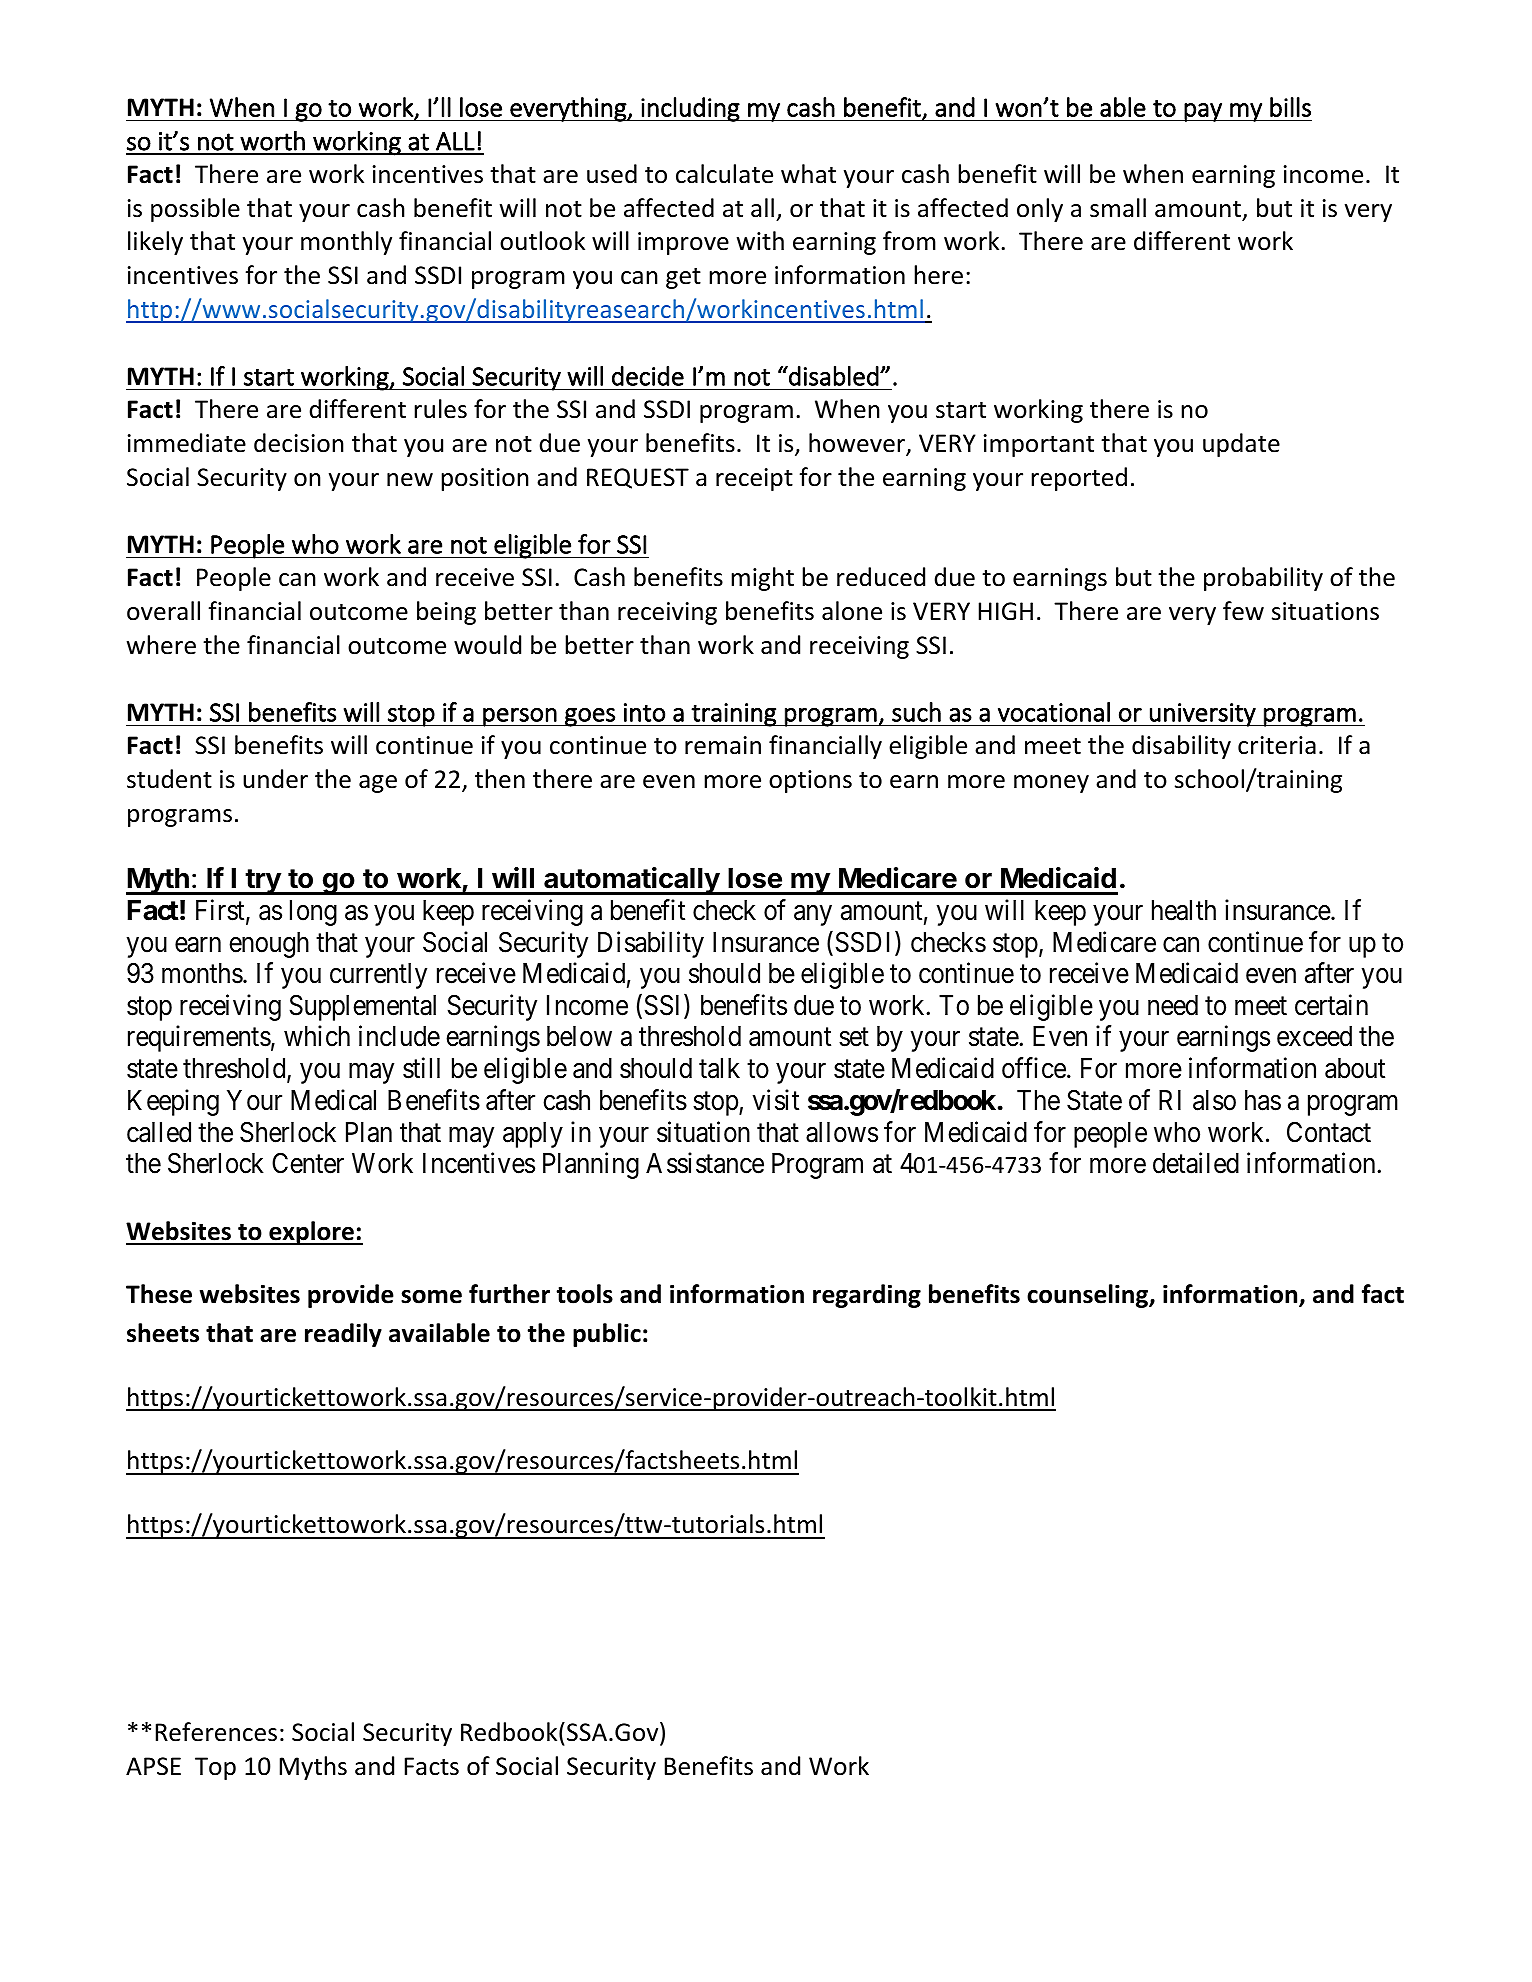 Image resolution: width=1532 pixels, height=1982 pixels. Describe the element at coordinates (723, 745) in the image. I see `remain` at that location.
